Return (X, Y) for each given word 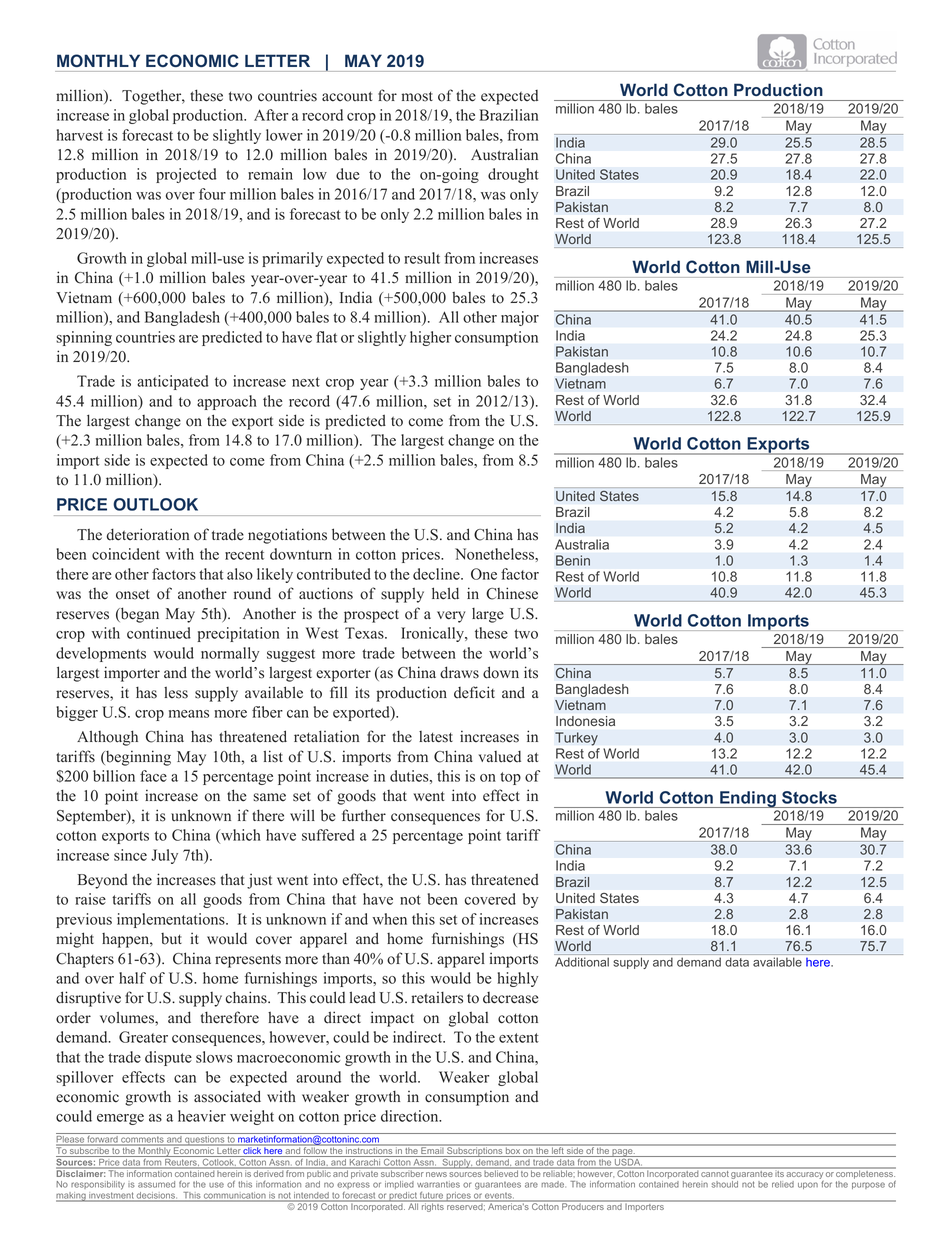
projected (186, 175)
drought (513, 175)
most (417, 96)
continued (159, 633)
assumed (156, 1184)
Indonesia (585, 721)
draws (459, 672)
